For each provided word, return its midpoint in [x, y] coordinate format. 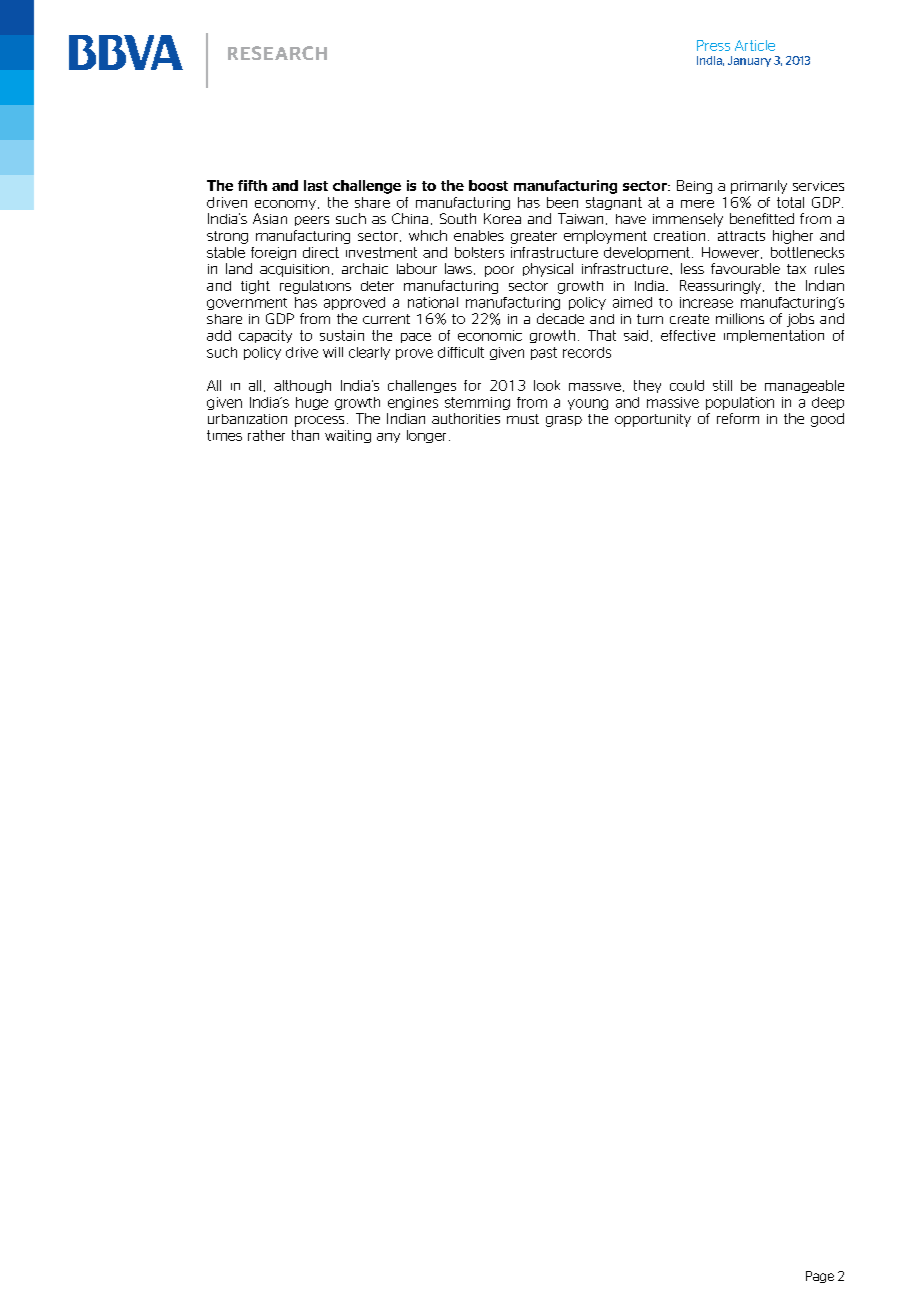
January [749, 61]
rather [266, 435]
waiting [348, 436]
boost [488, 185]
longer [426, 436]
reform [738, 418]
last [316, 185]
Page [820, 1277]
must [523, 419]
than [305, 435]
